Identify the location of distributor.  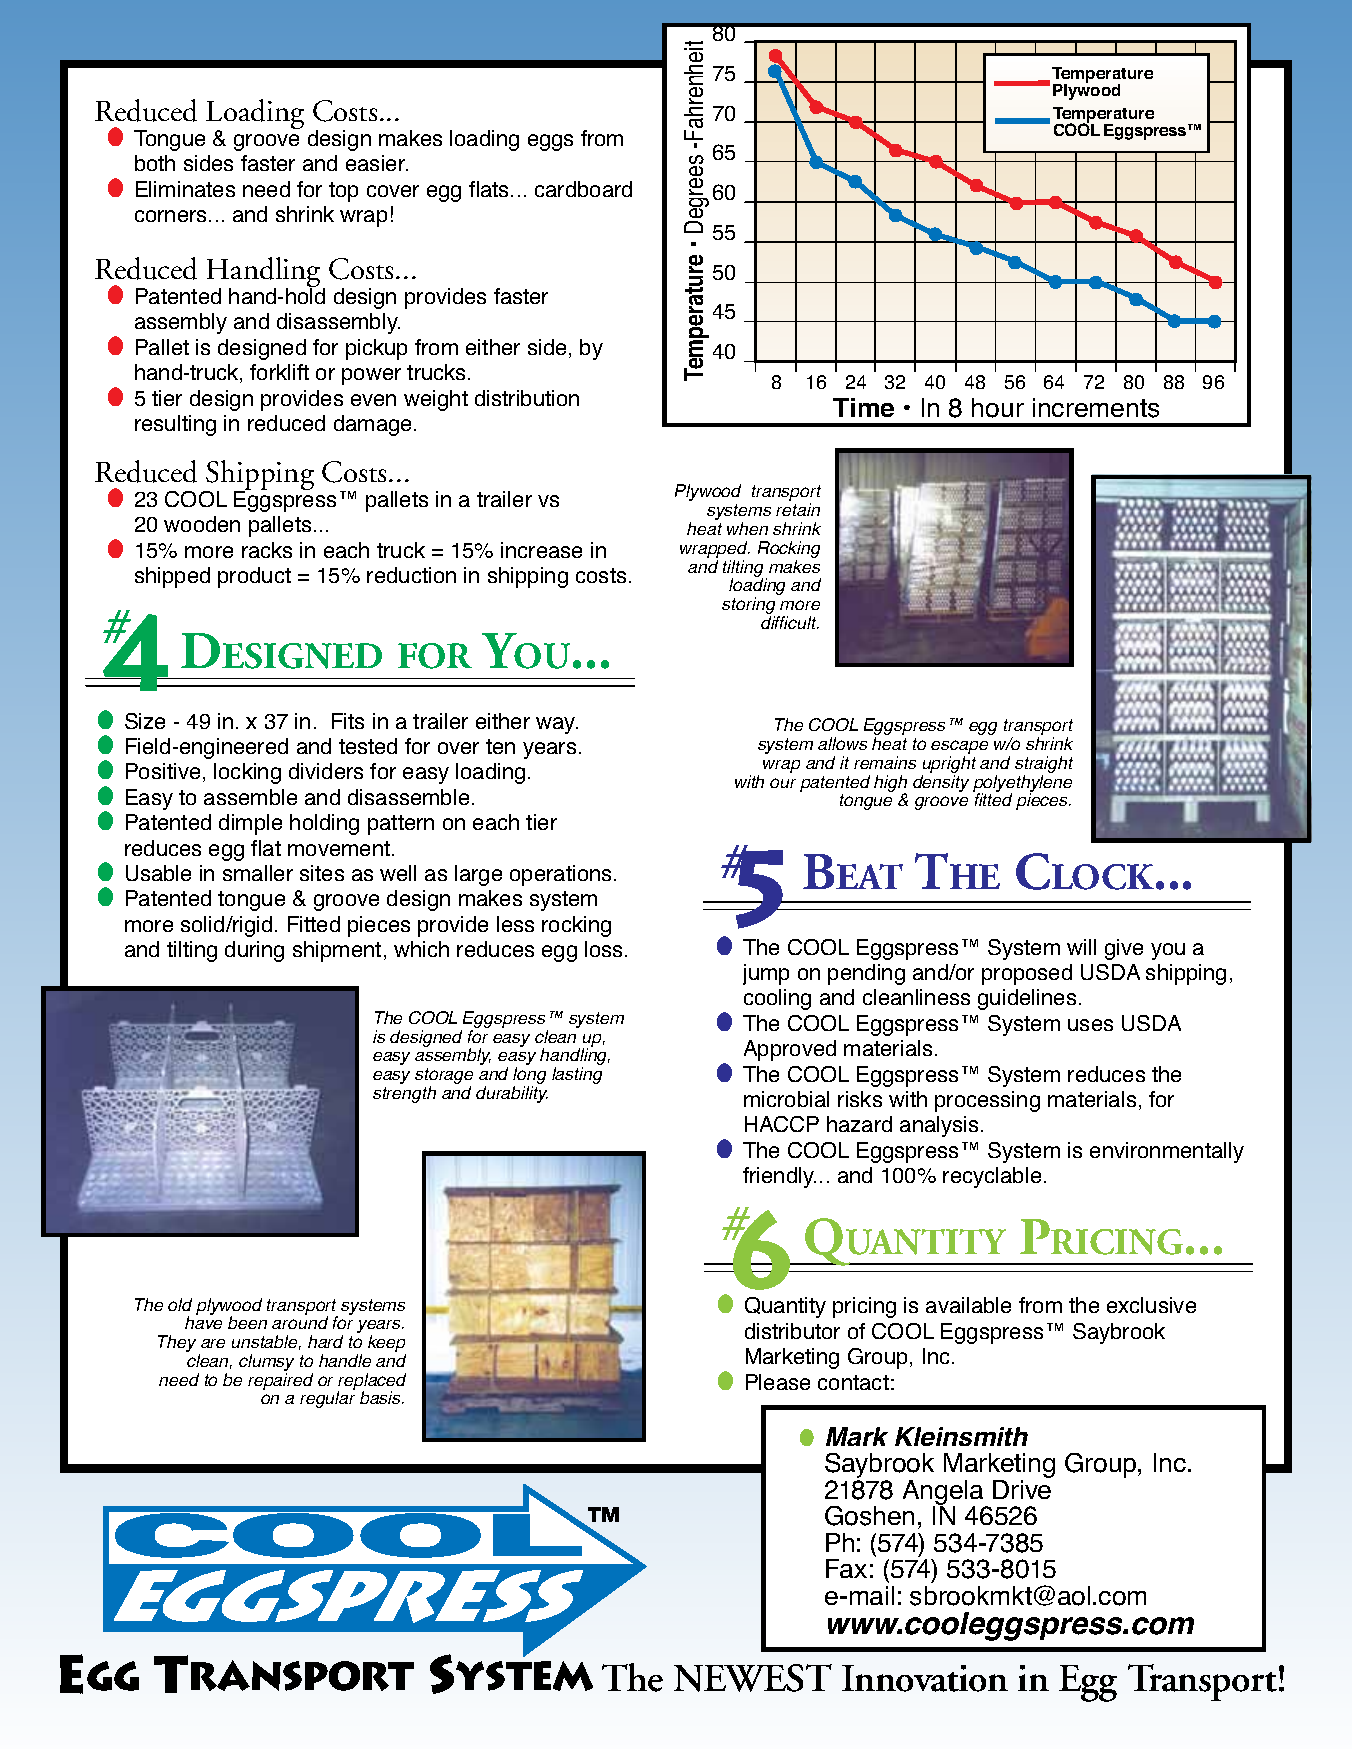
(792, 1331).
